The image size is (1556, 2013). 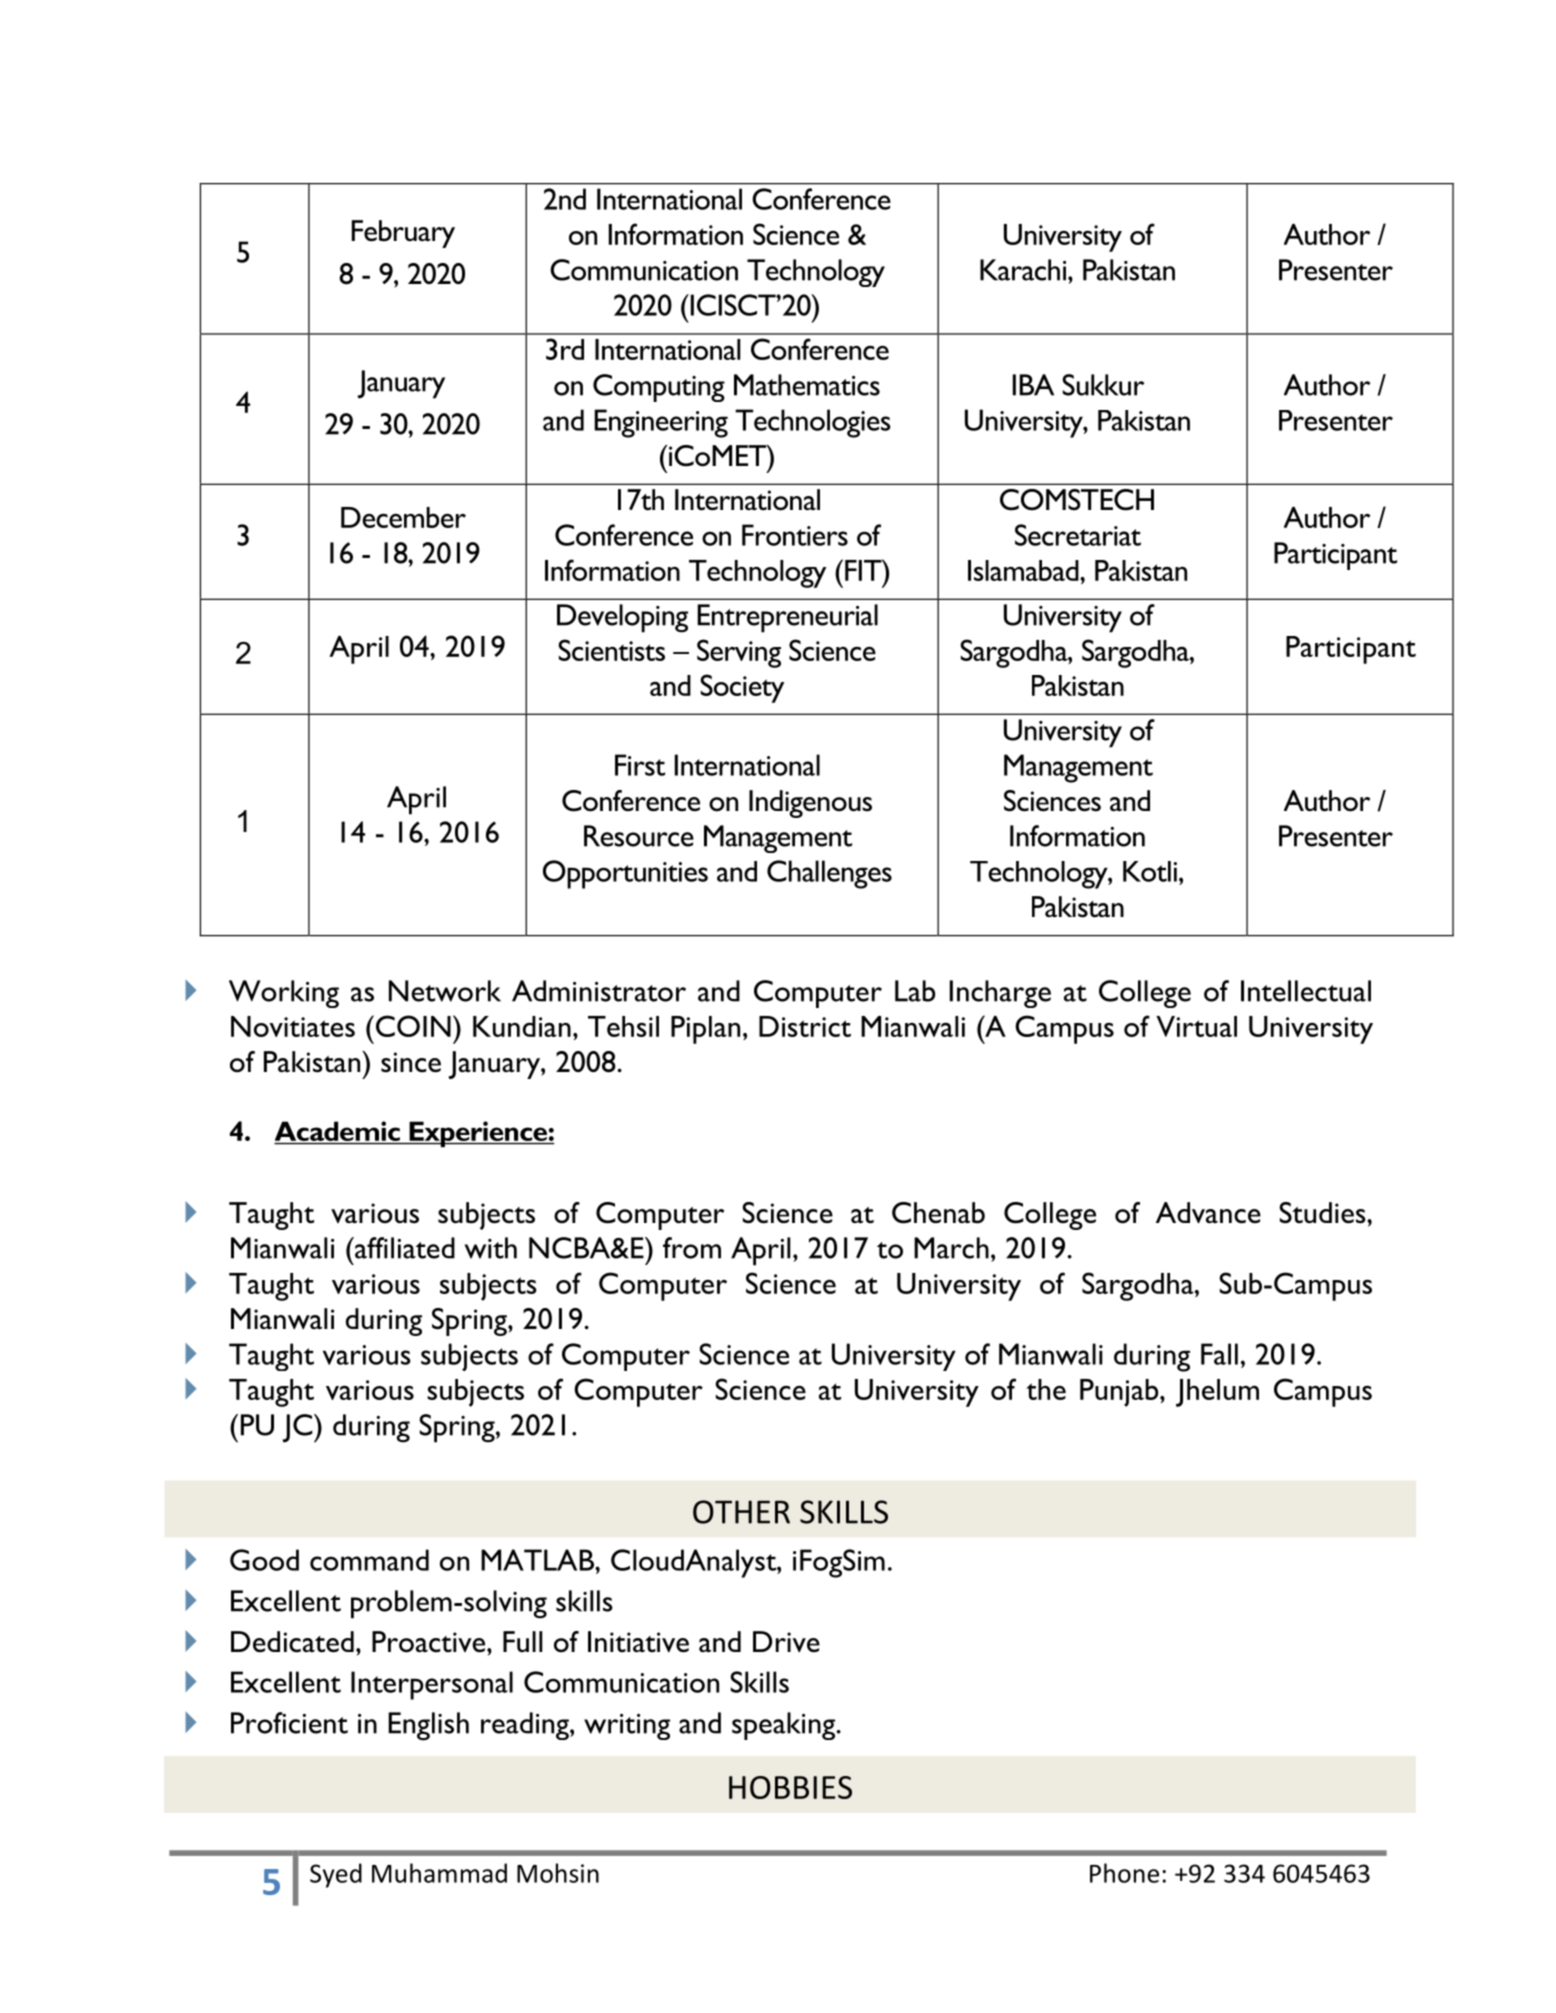 I want to click on Indigenous, so click(x=810, y=804).
